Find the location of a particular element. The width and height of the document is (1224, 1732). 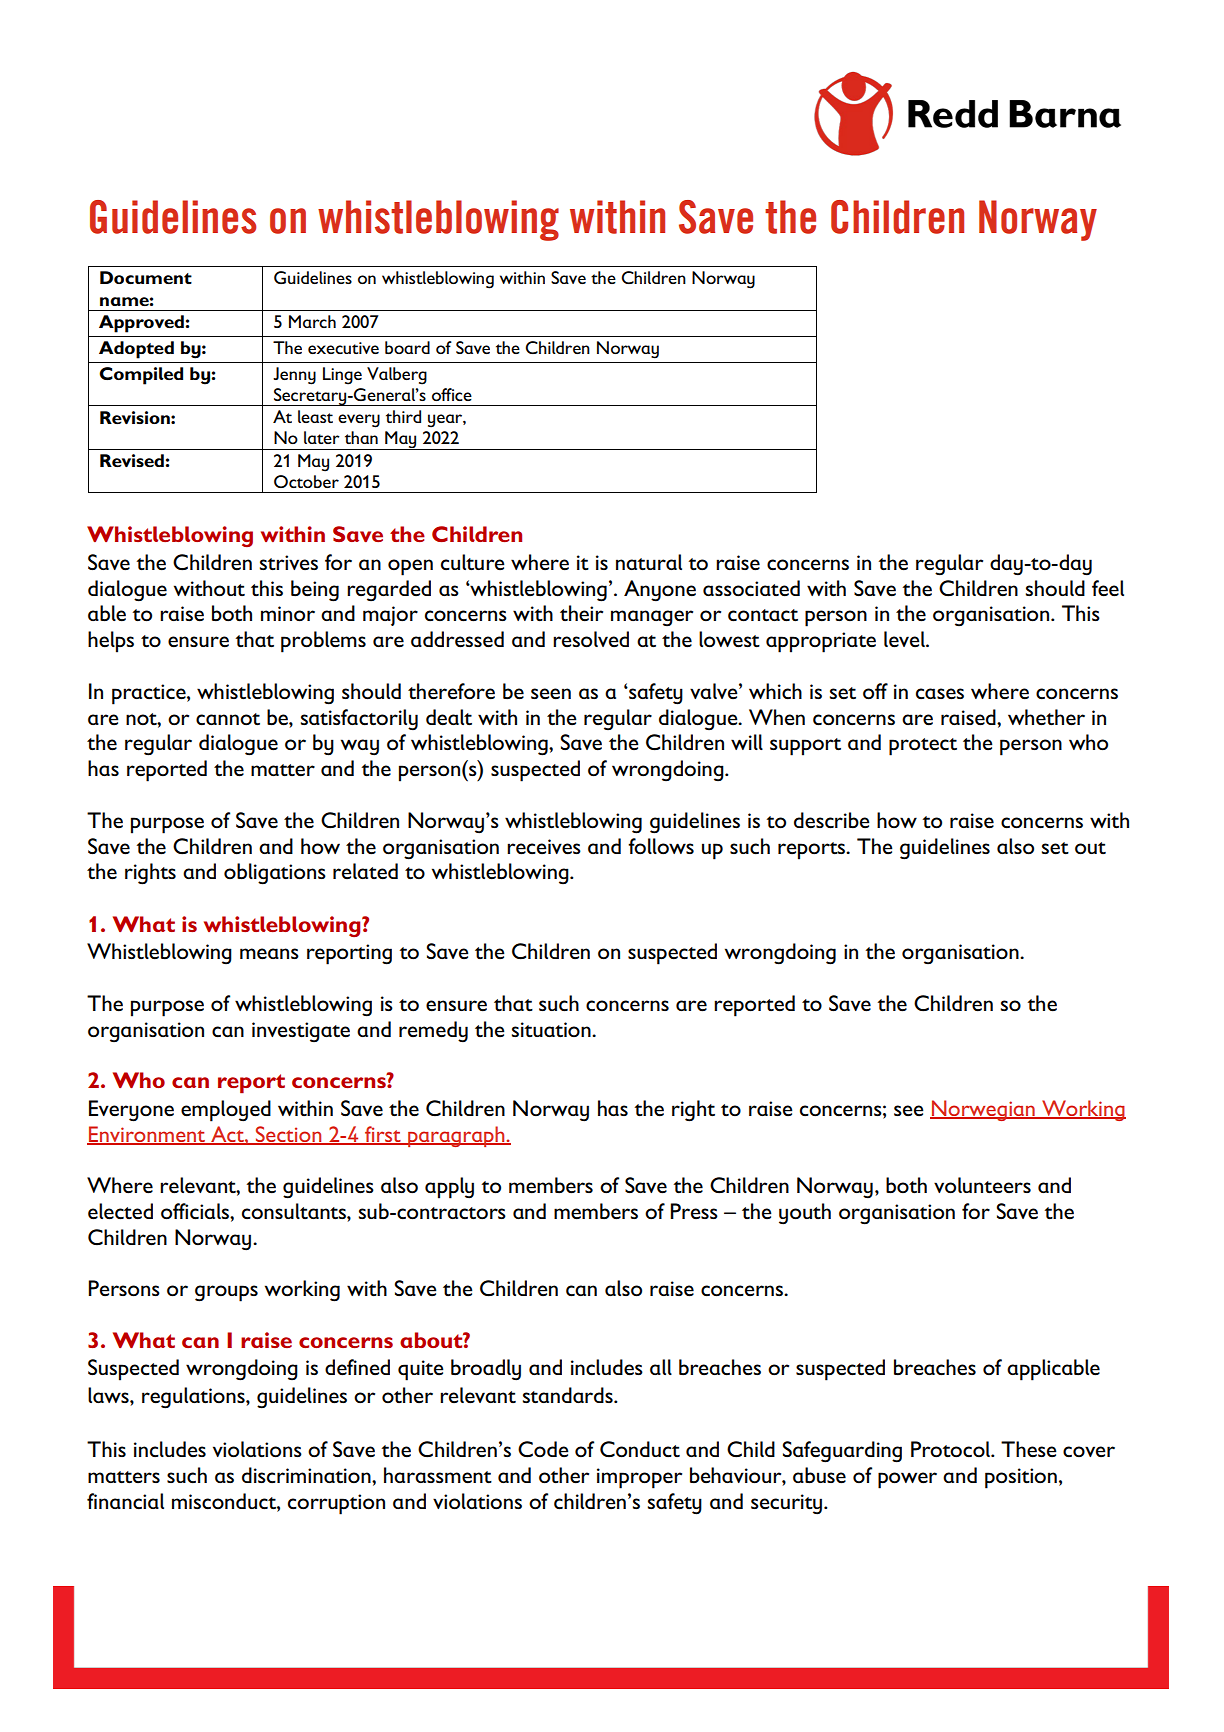

describe is located at coordinates (832, 820).
